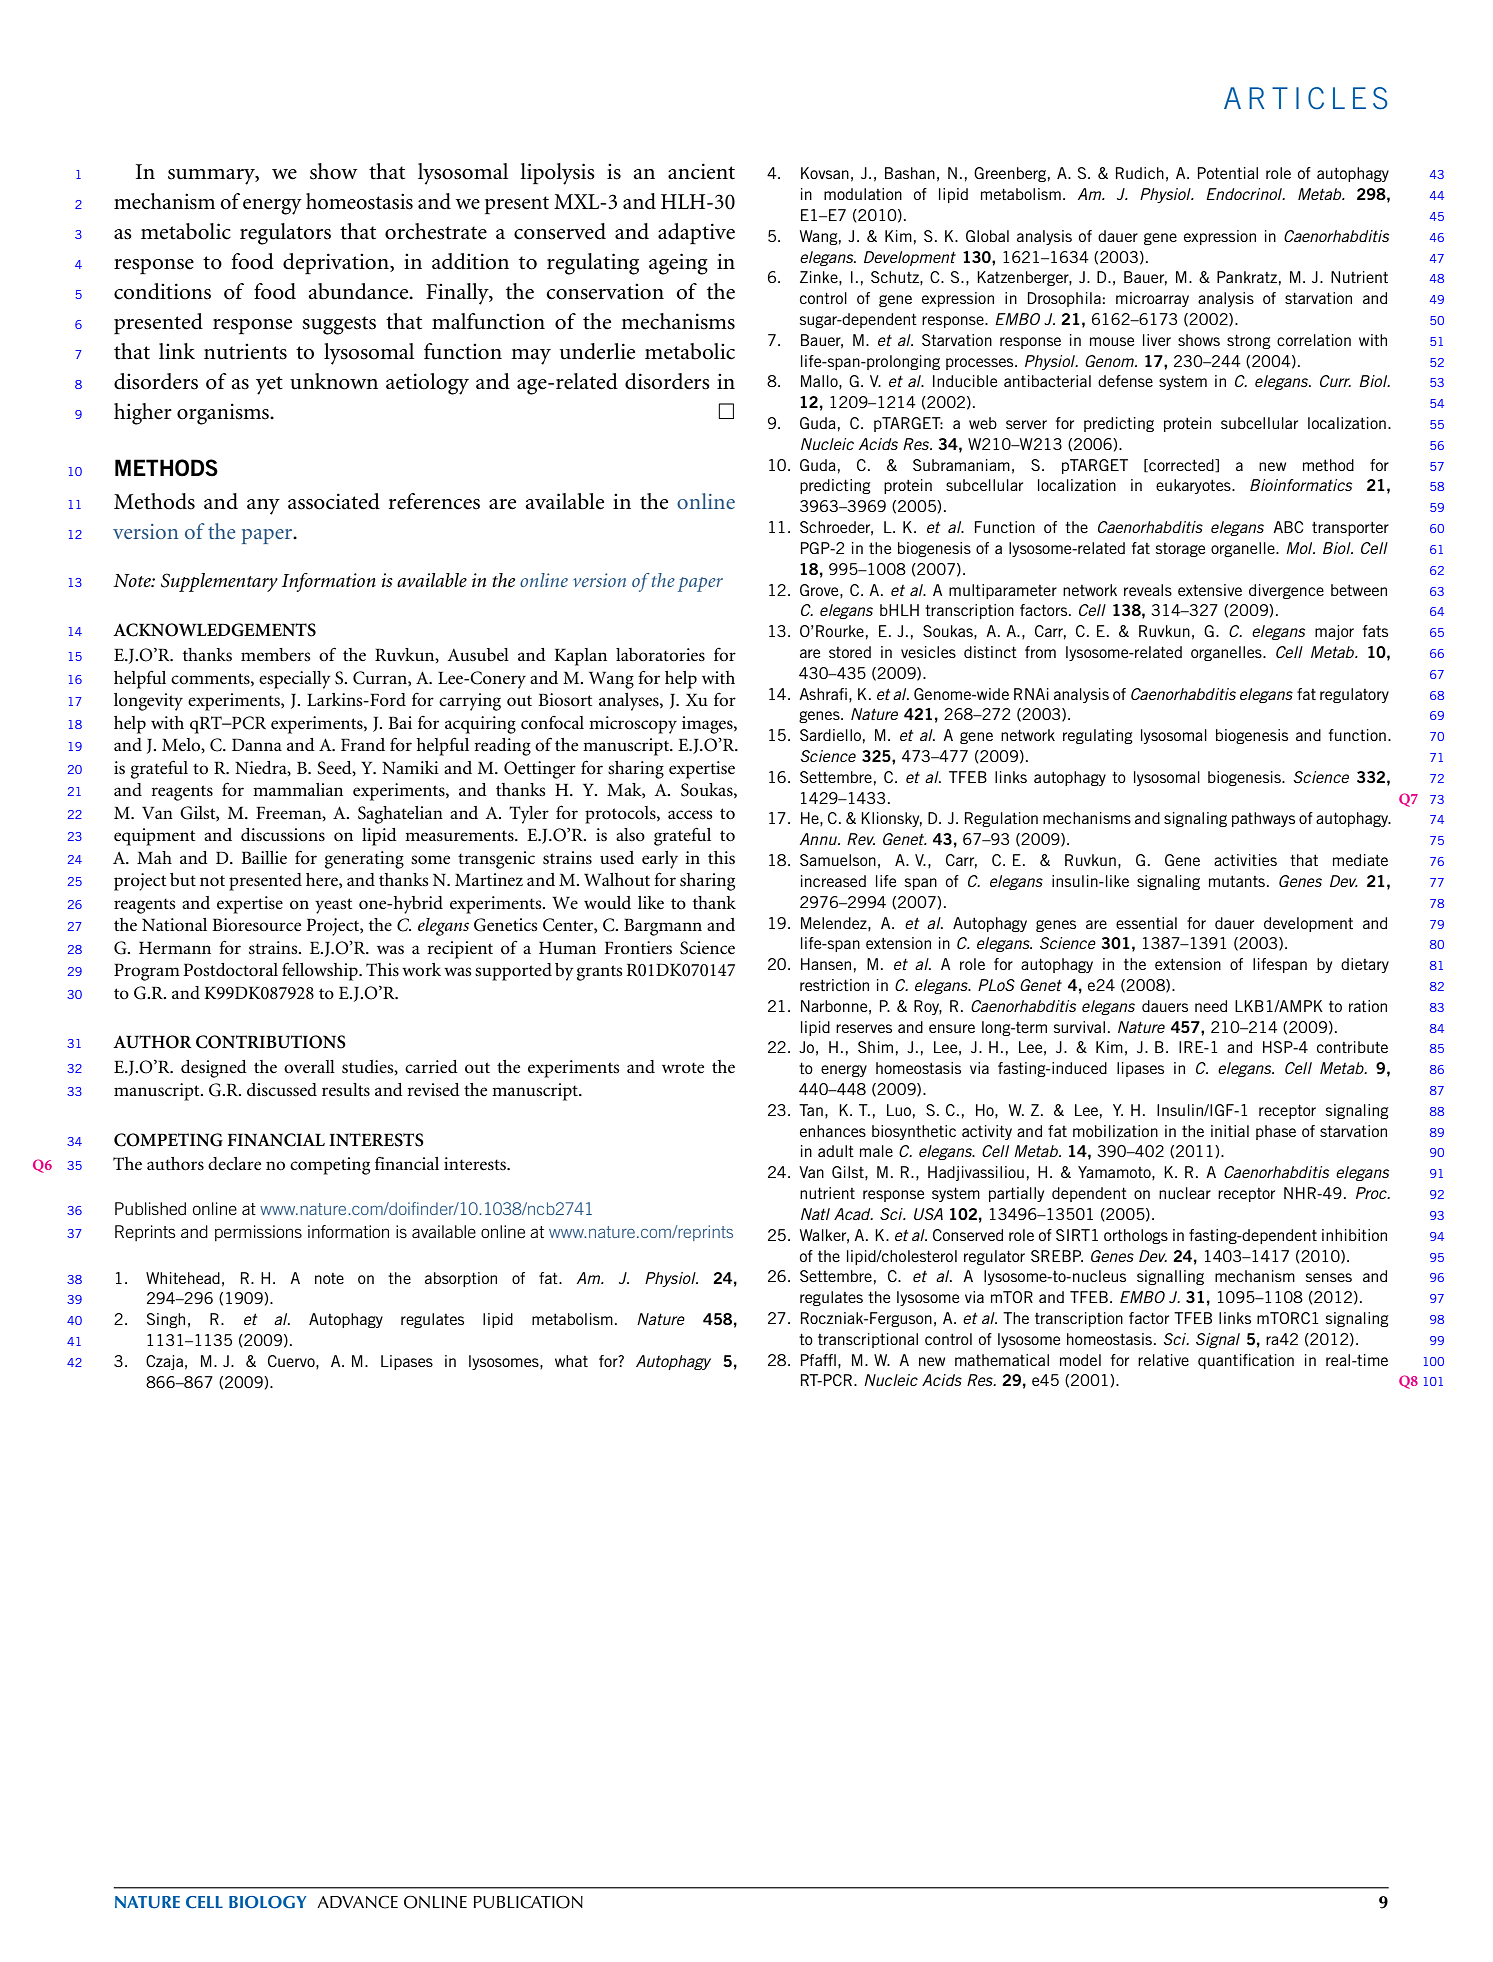 This screenshot has height=1962, width=1493. What do you see at coordinates (528, 1902) in the screenshot?
I see `PUBLICATION` at bounding box center [528, 1902].
